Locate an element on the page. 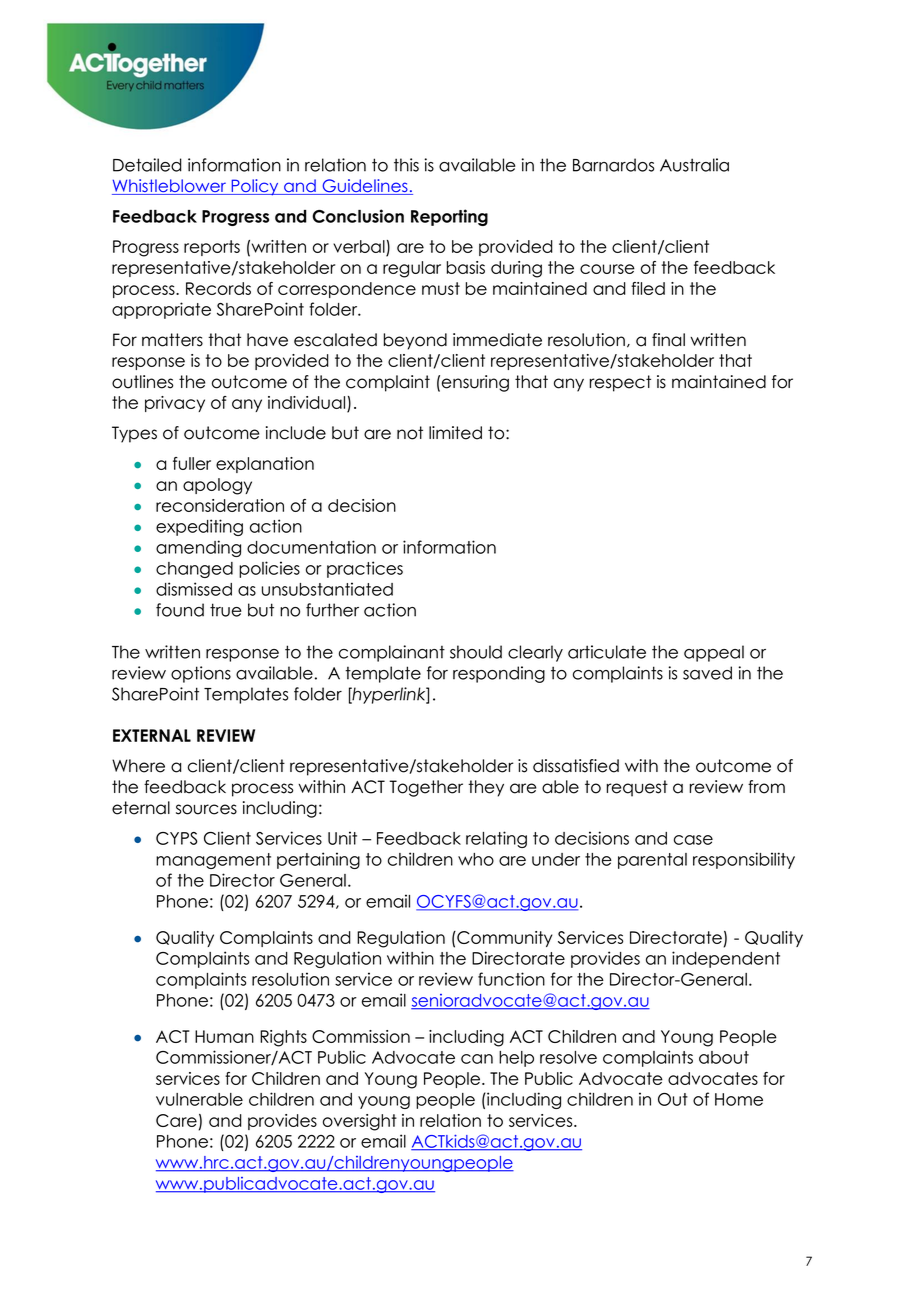 This image has height=1308, width=924. appeal is located at coordinates (714, 653).
